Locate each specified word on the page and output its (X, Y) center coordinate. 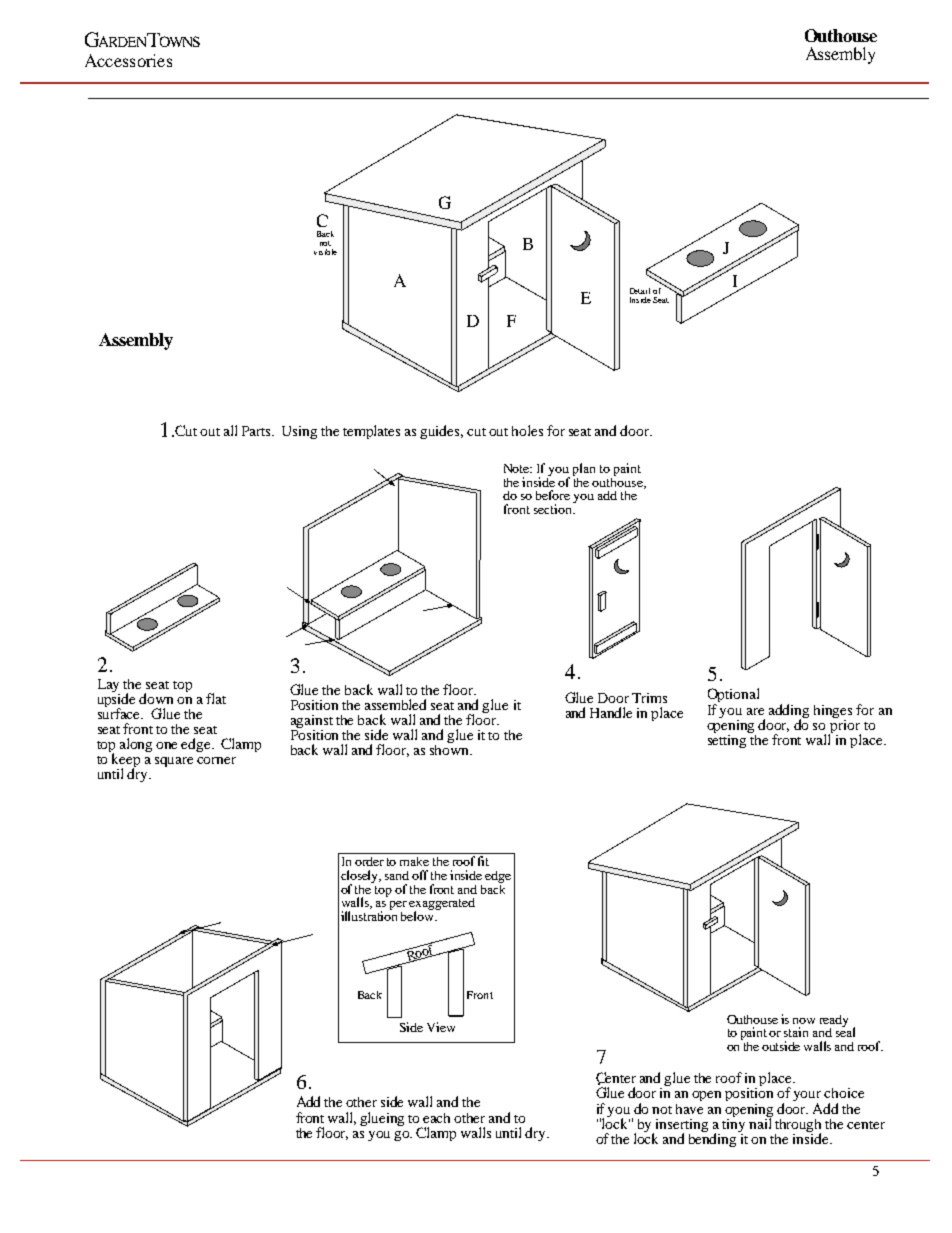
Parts (258, 431)
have (689, 1107)
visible (325, 252)
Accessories (128, 60)
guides (441, 432)
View (441, 1027)
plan (584, 471)
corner (216, 760)
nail (760, 1122)
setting (728, 740)
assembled (395, 704)
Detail (640, 291)
